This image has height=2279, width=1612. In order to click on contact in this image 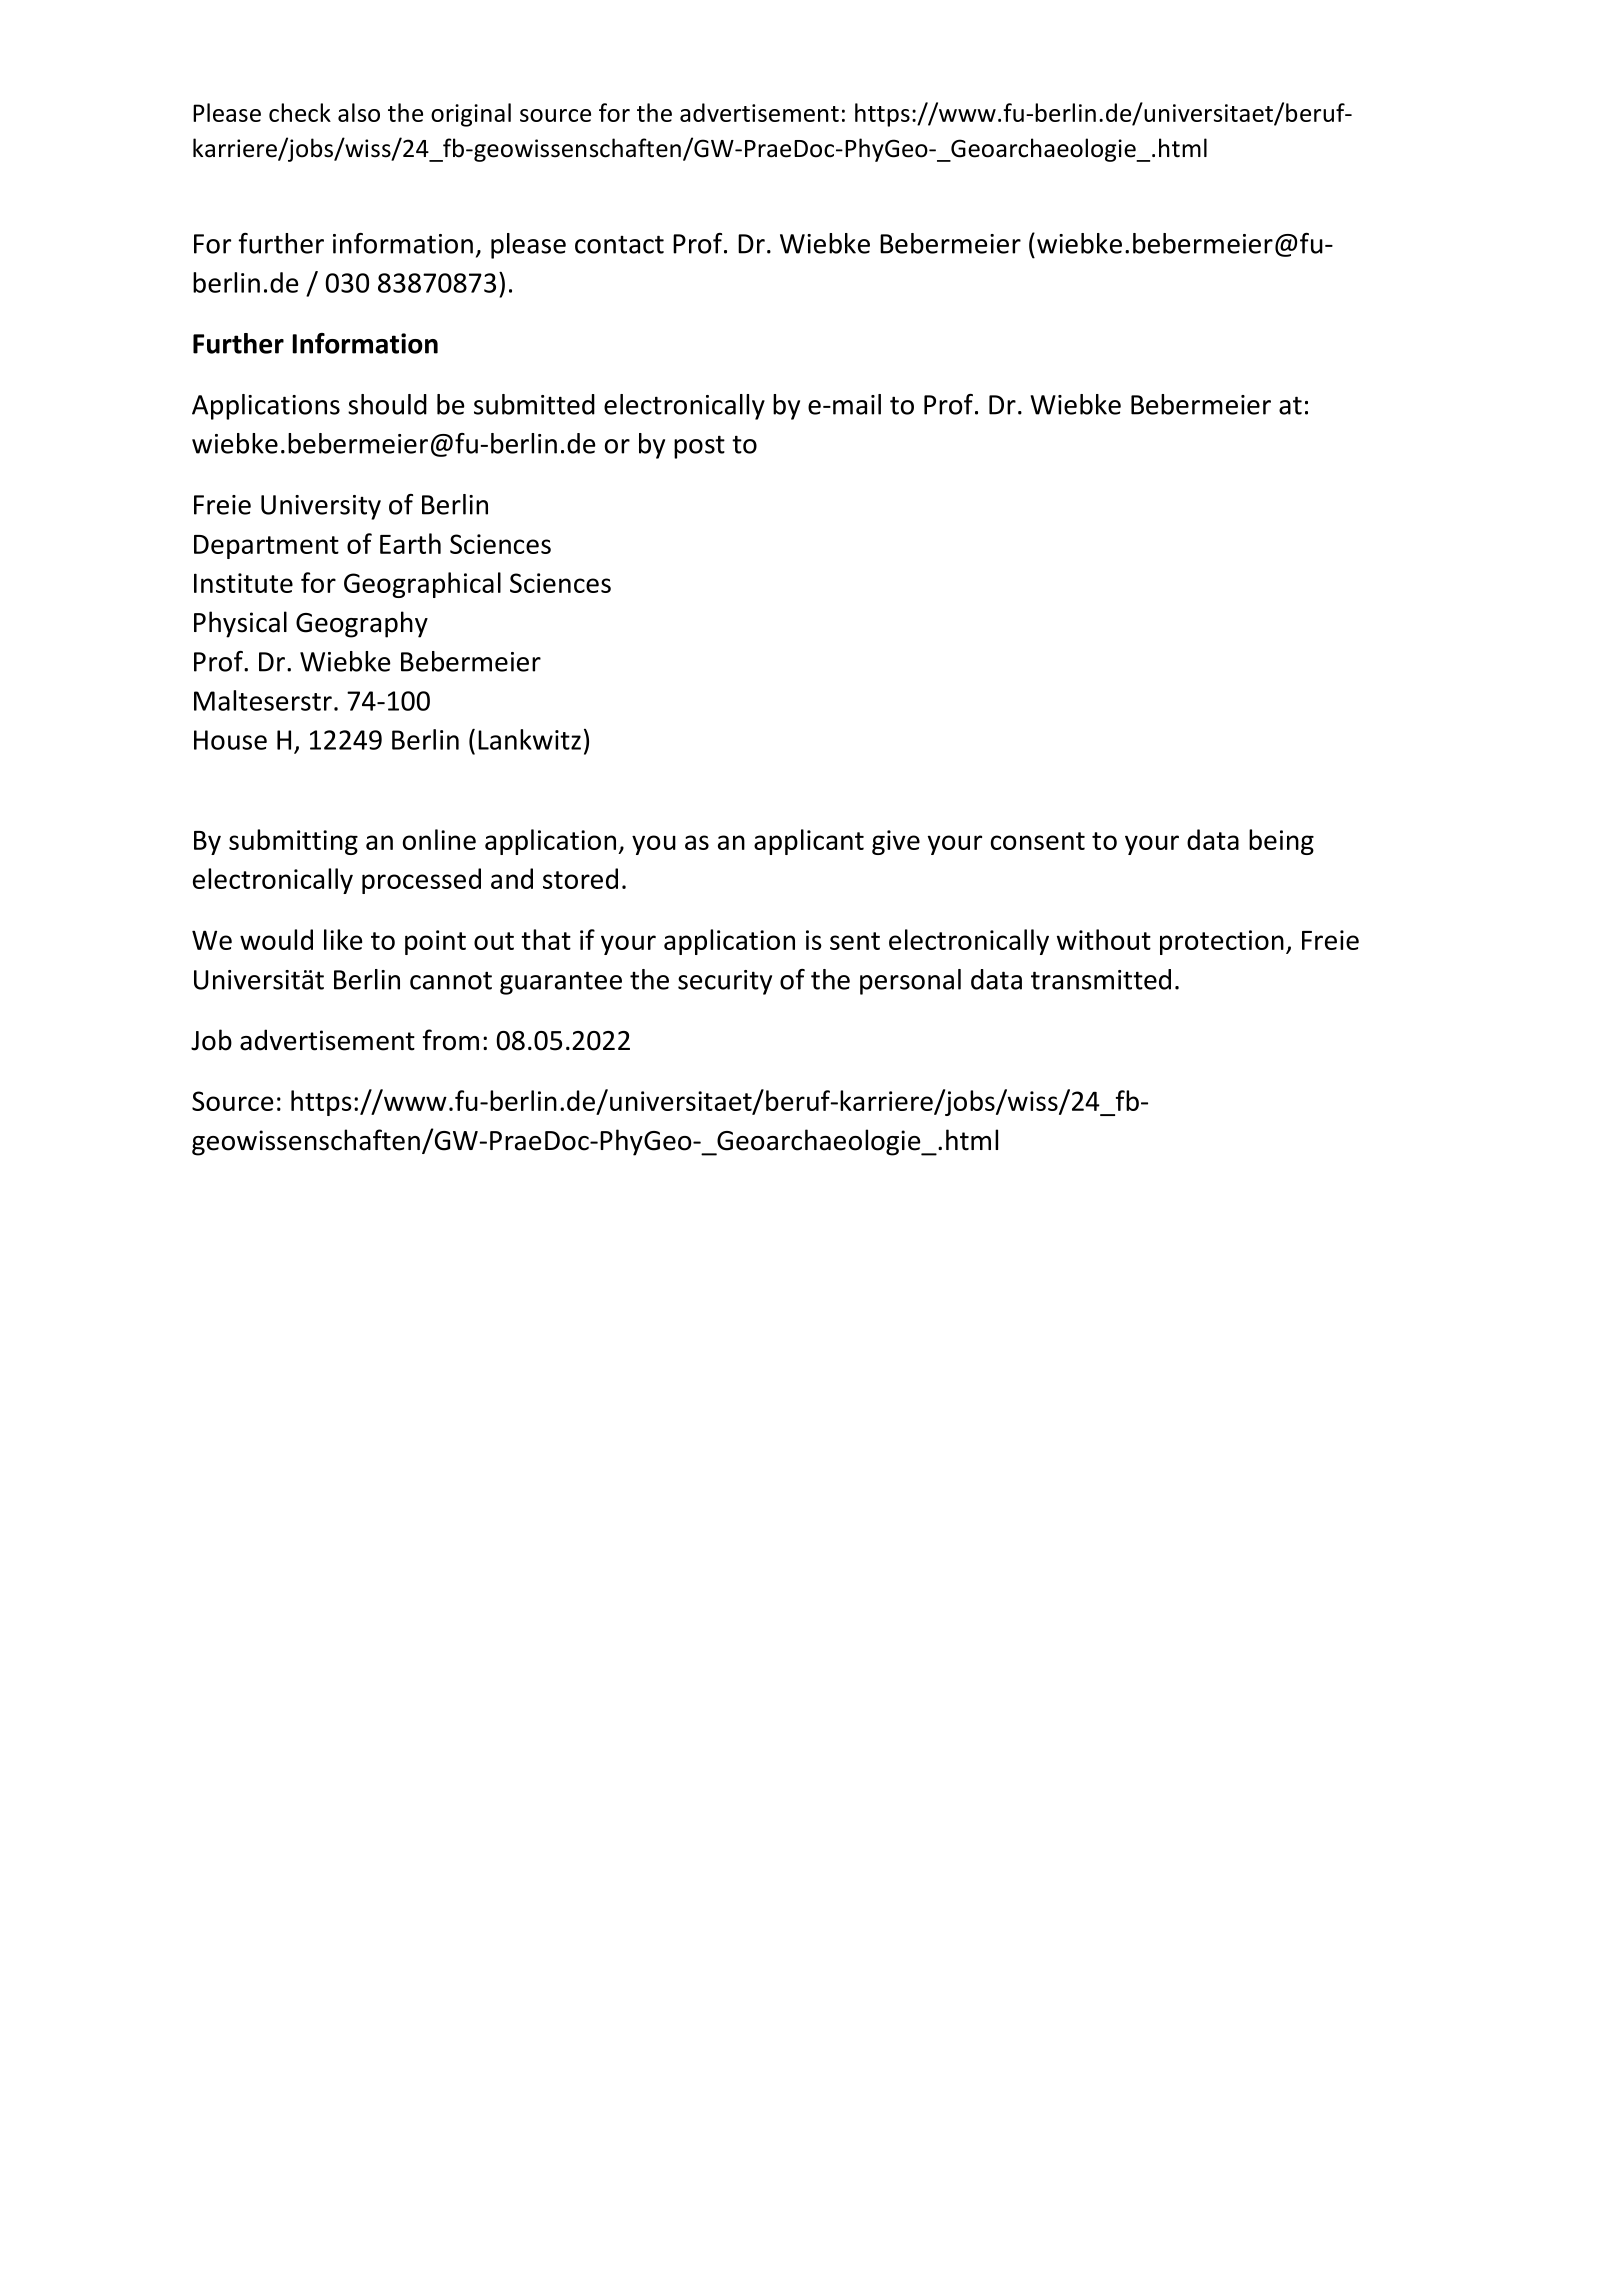, I will do `click(619, 244)`.
